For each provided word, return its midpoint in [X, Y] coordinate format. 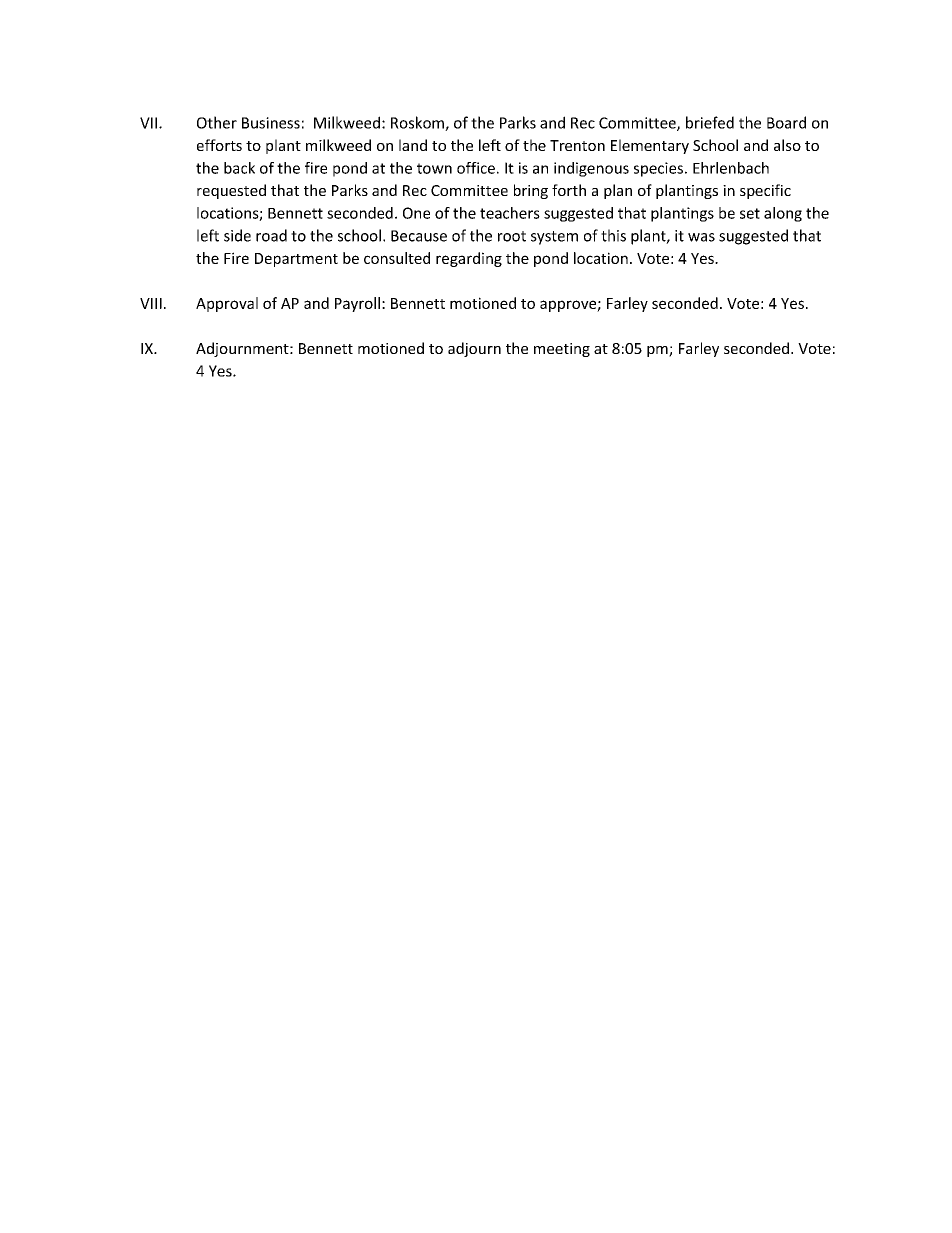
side [237, 235]
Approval [227, 304]
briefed [710, 122]
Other [217, 122]
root [512, 236]
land [413, 145]
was [701, 237]
